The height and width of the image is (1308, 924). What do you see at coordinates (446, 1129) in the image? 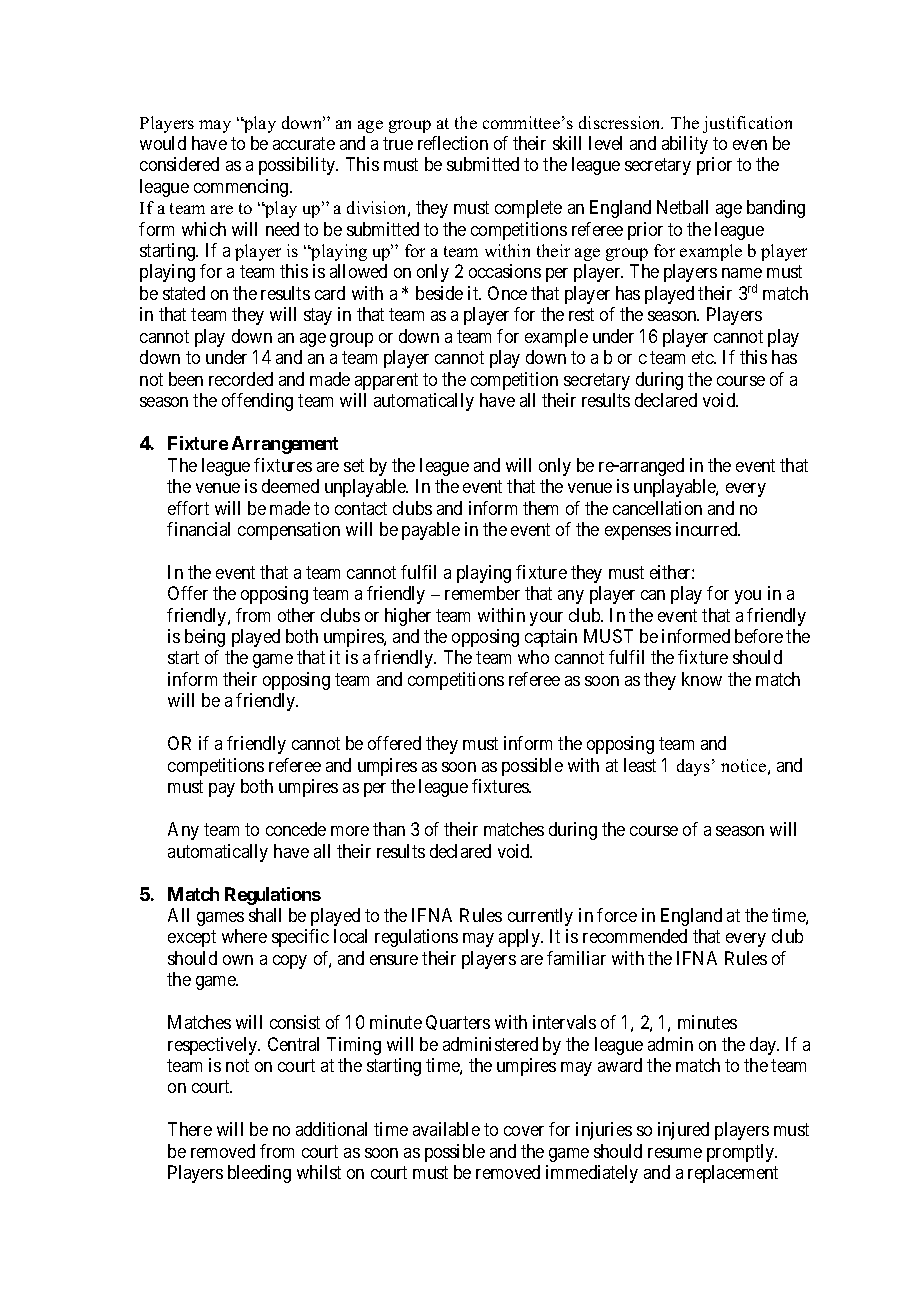
I see `available` at bounding box center [446, 1129].
